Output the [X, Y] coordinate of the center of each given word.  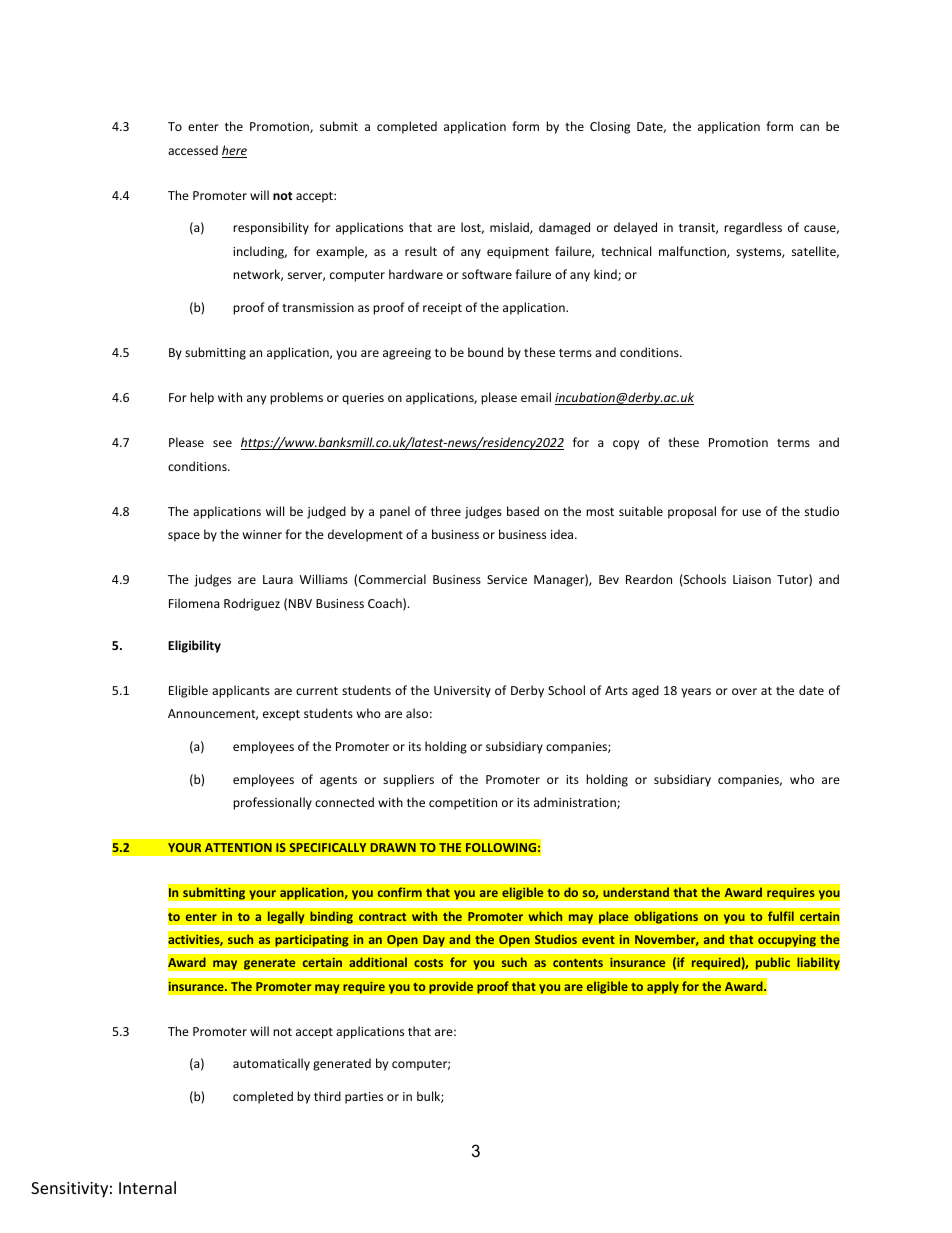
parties [364, 1098]
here [234, 151]
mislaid [510, 228]
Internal [147, 1187]
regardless [753, 228]
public [772, 963]
